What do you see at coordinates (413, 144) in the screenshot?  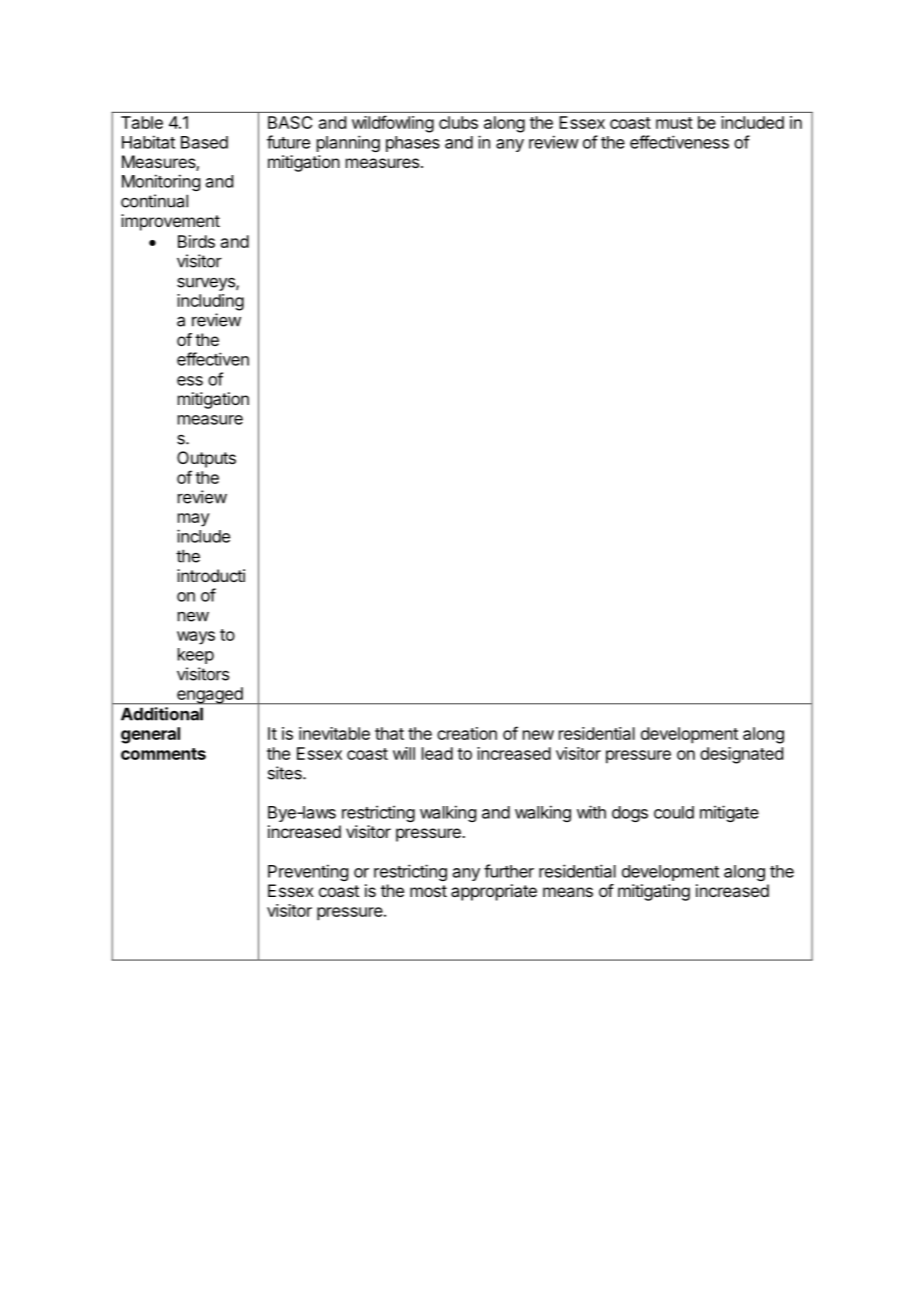 I see `phases` at bounding box center [413, 144].
